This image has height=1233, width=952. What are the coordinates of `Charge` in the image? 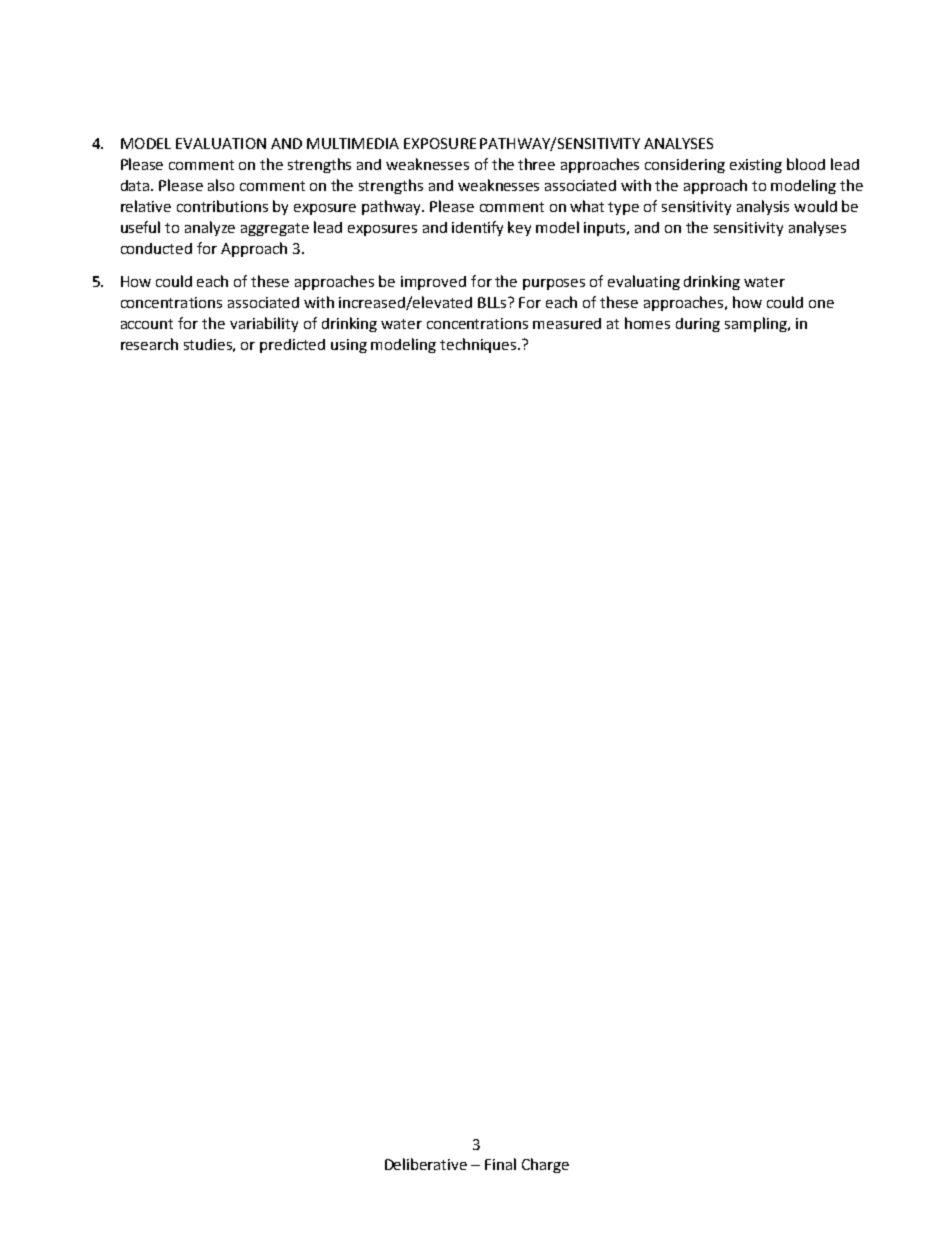 It's located at (545, 1165).
